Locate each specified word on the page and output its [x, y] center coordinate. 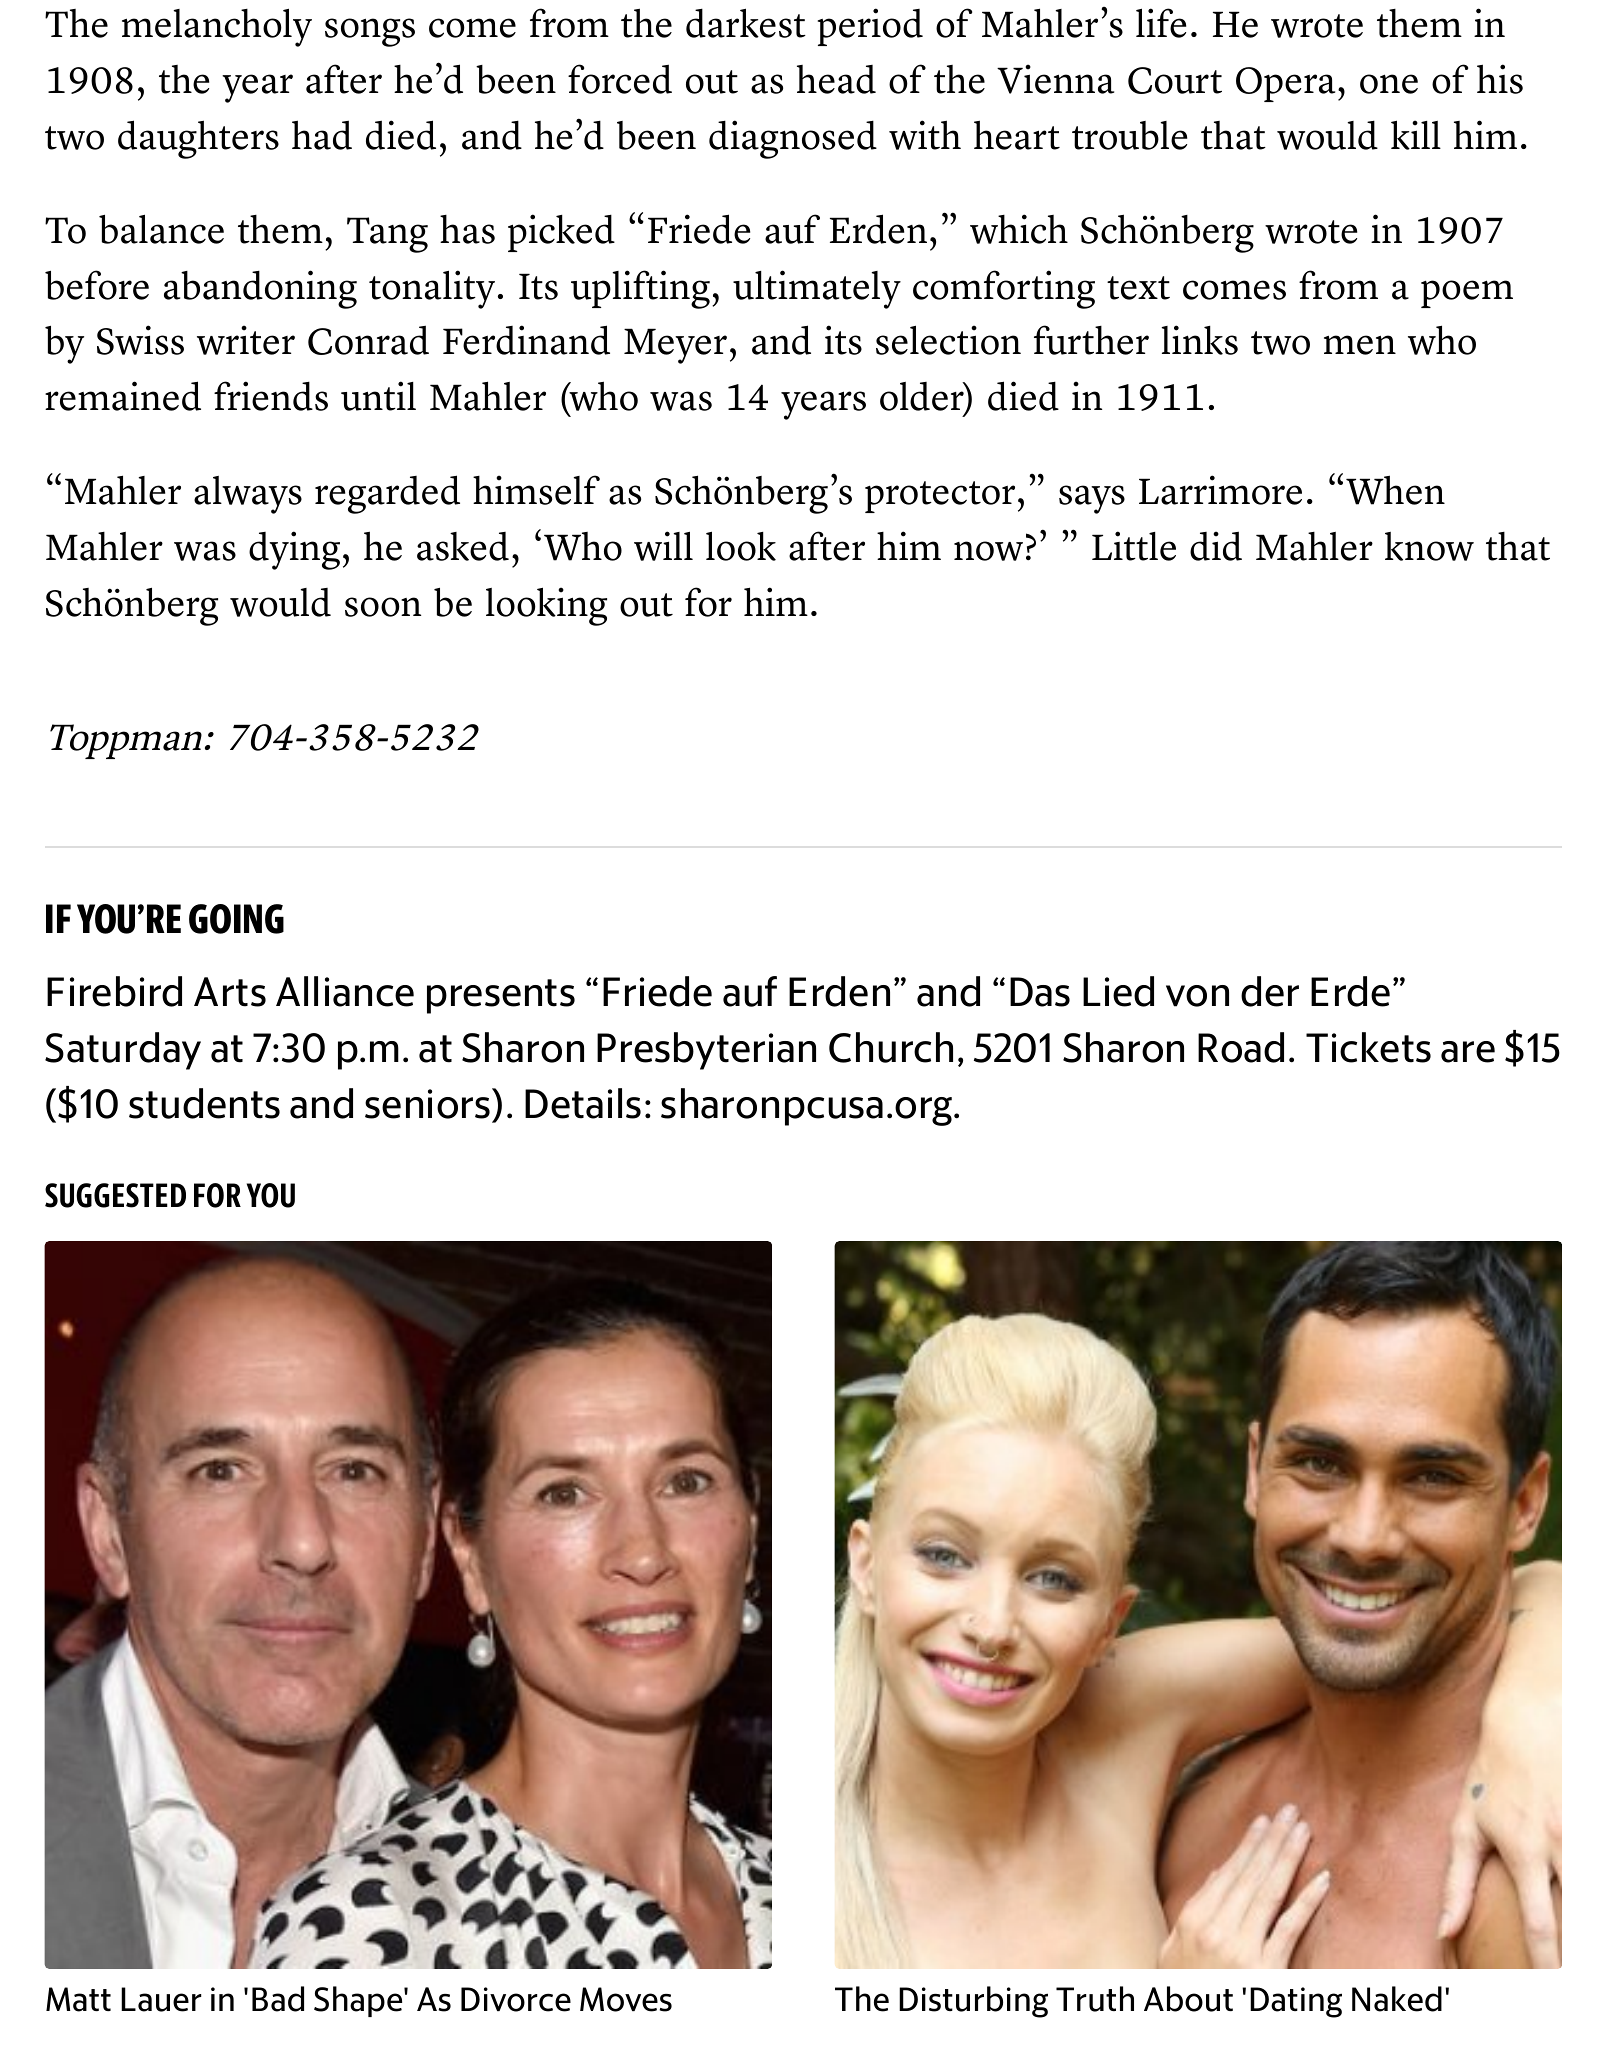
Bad [278, 1999]
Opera [1285, 84]
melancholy [217, 28]
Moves [626, 1999]
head [836, 79]
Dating [1296, 2002]
